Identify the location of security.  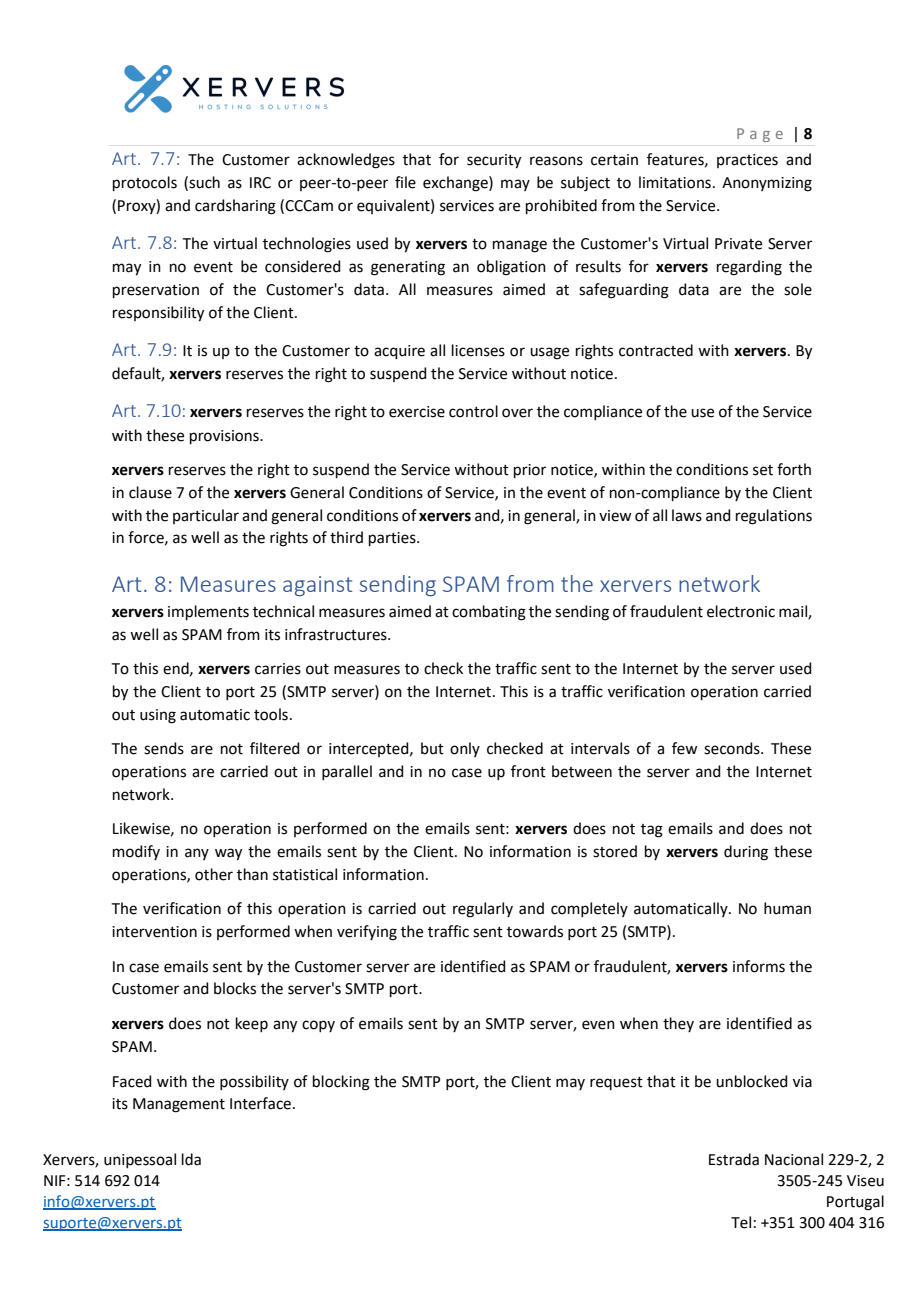
(494, 161).
